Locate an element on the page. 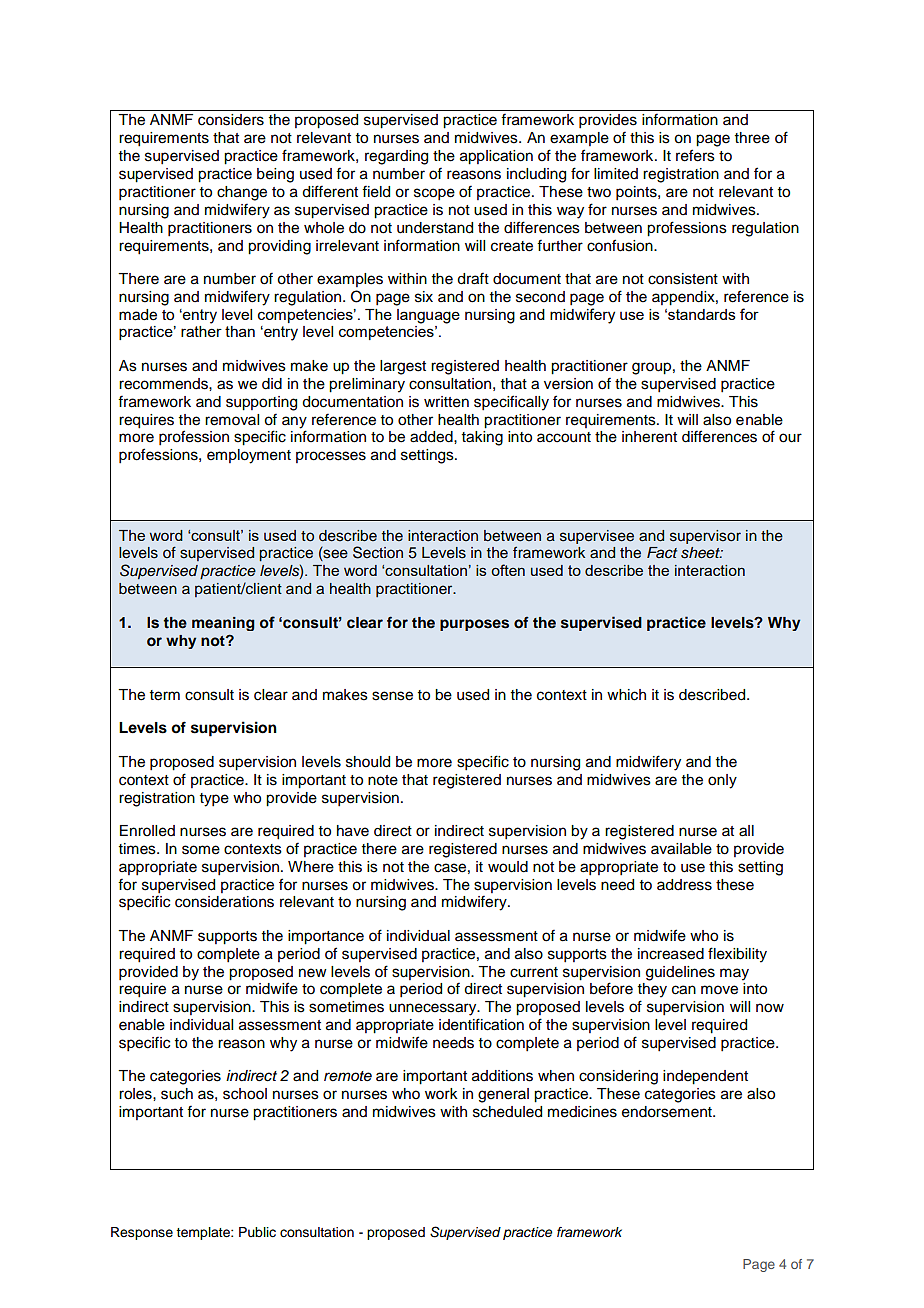 This page has height=1308, width=924. considers is located at coordinates (231, 120).
